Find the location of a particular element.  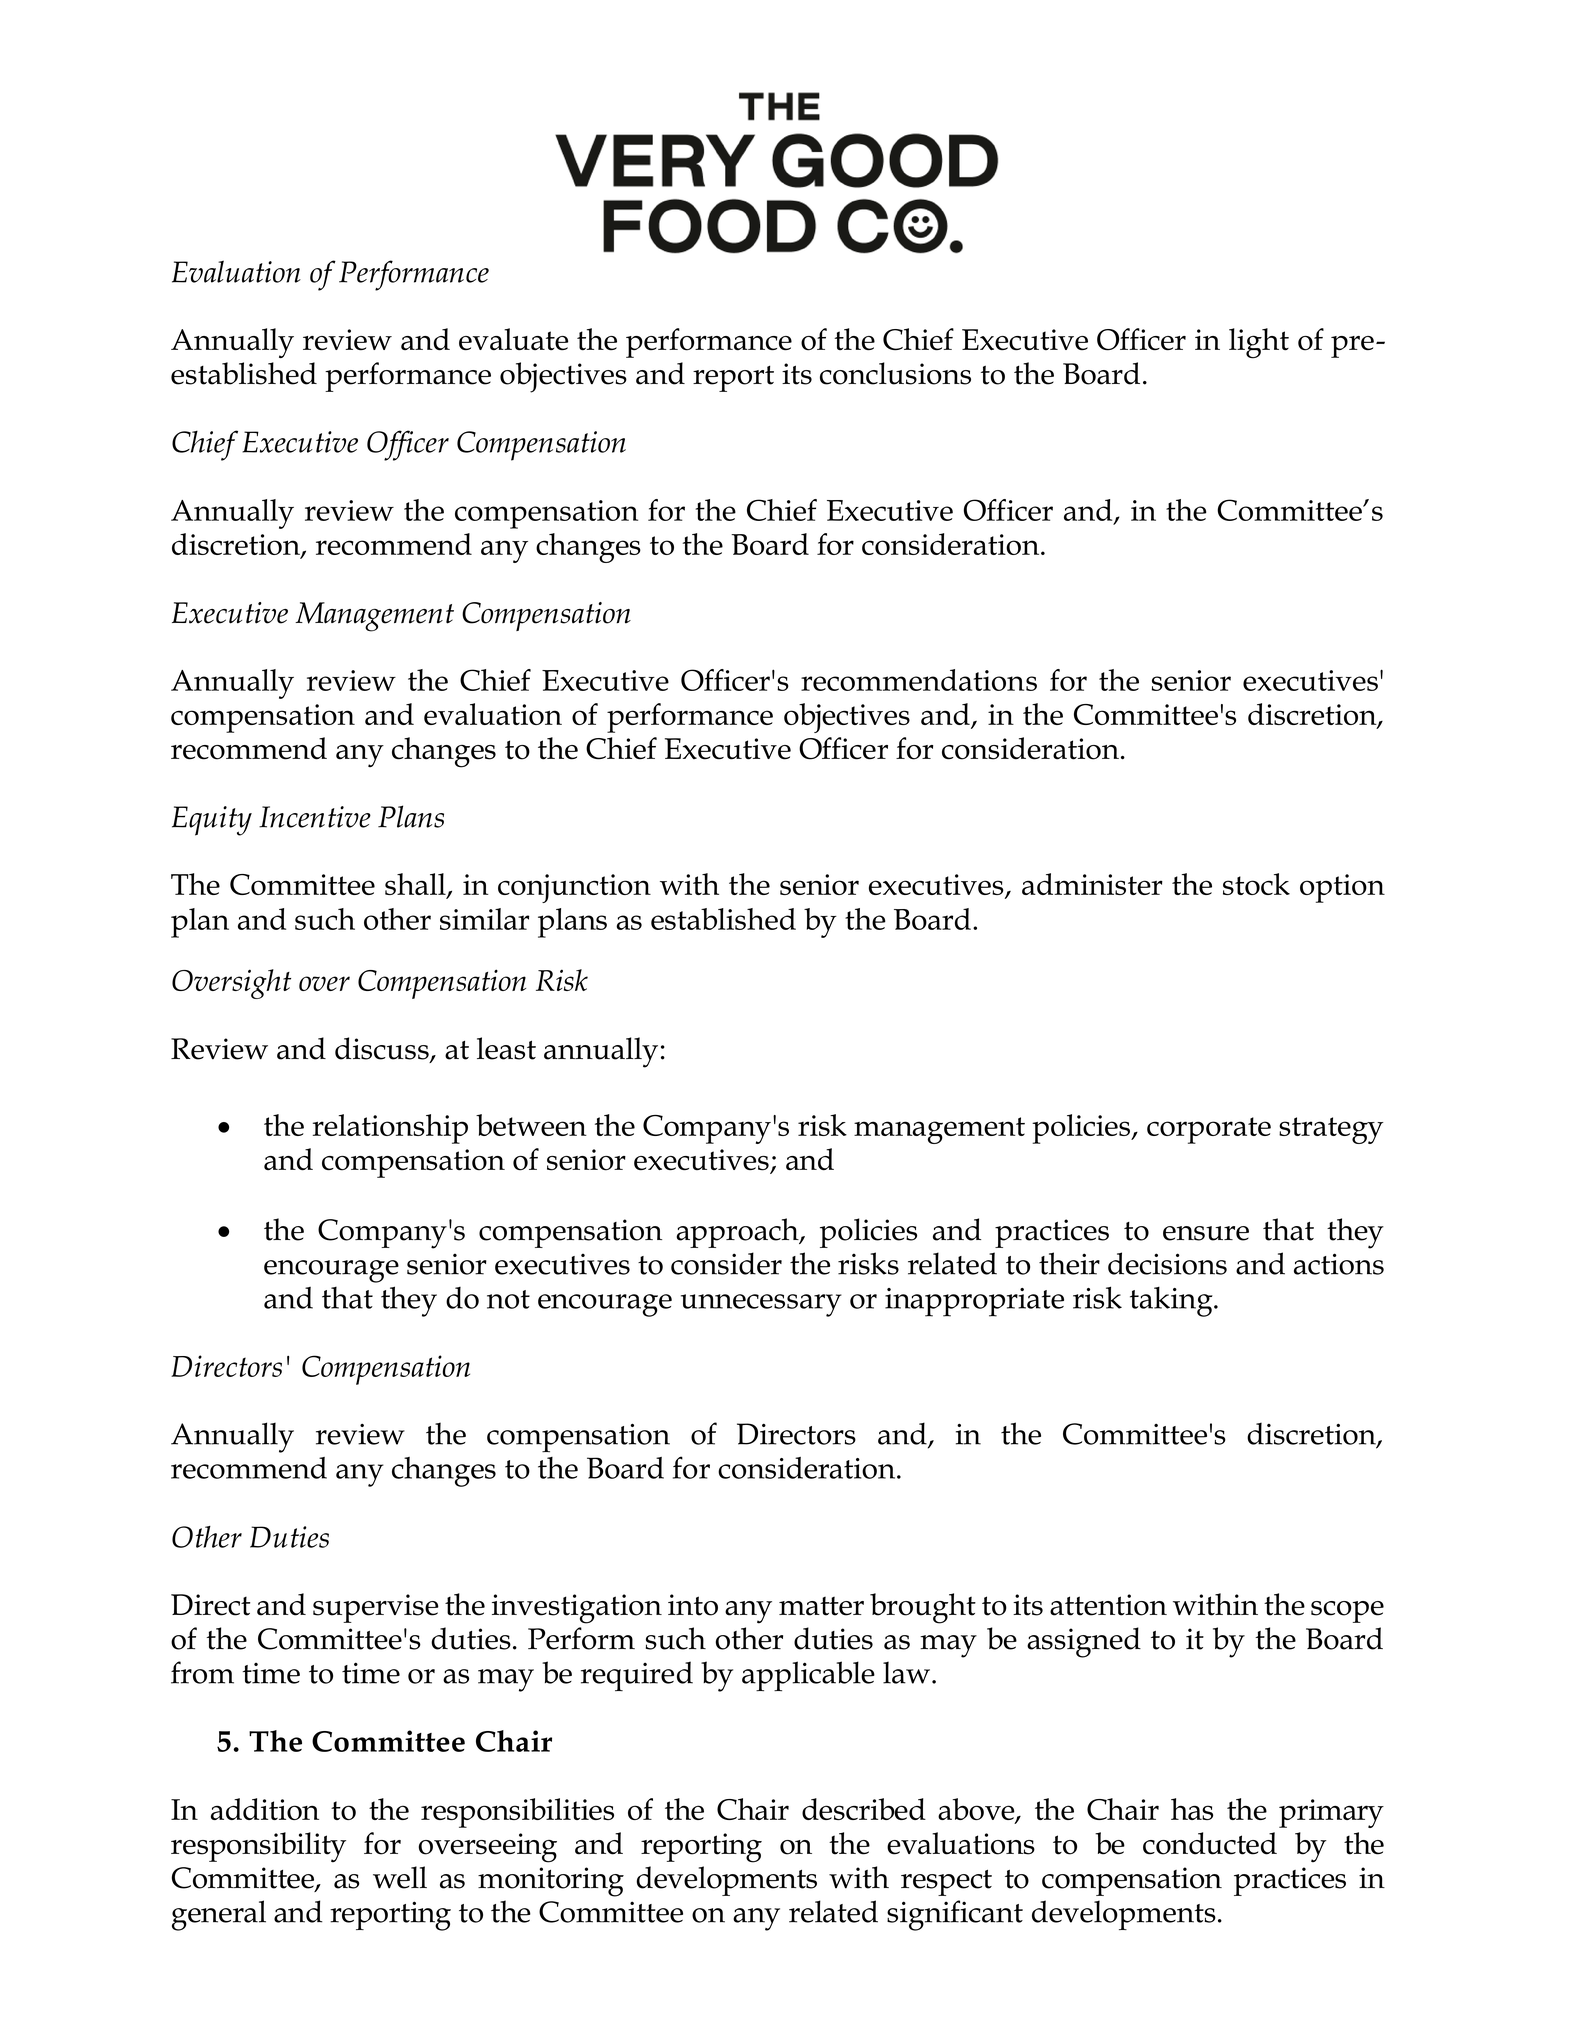

supervise is located at coordinates (376, 1608).
